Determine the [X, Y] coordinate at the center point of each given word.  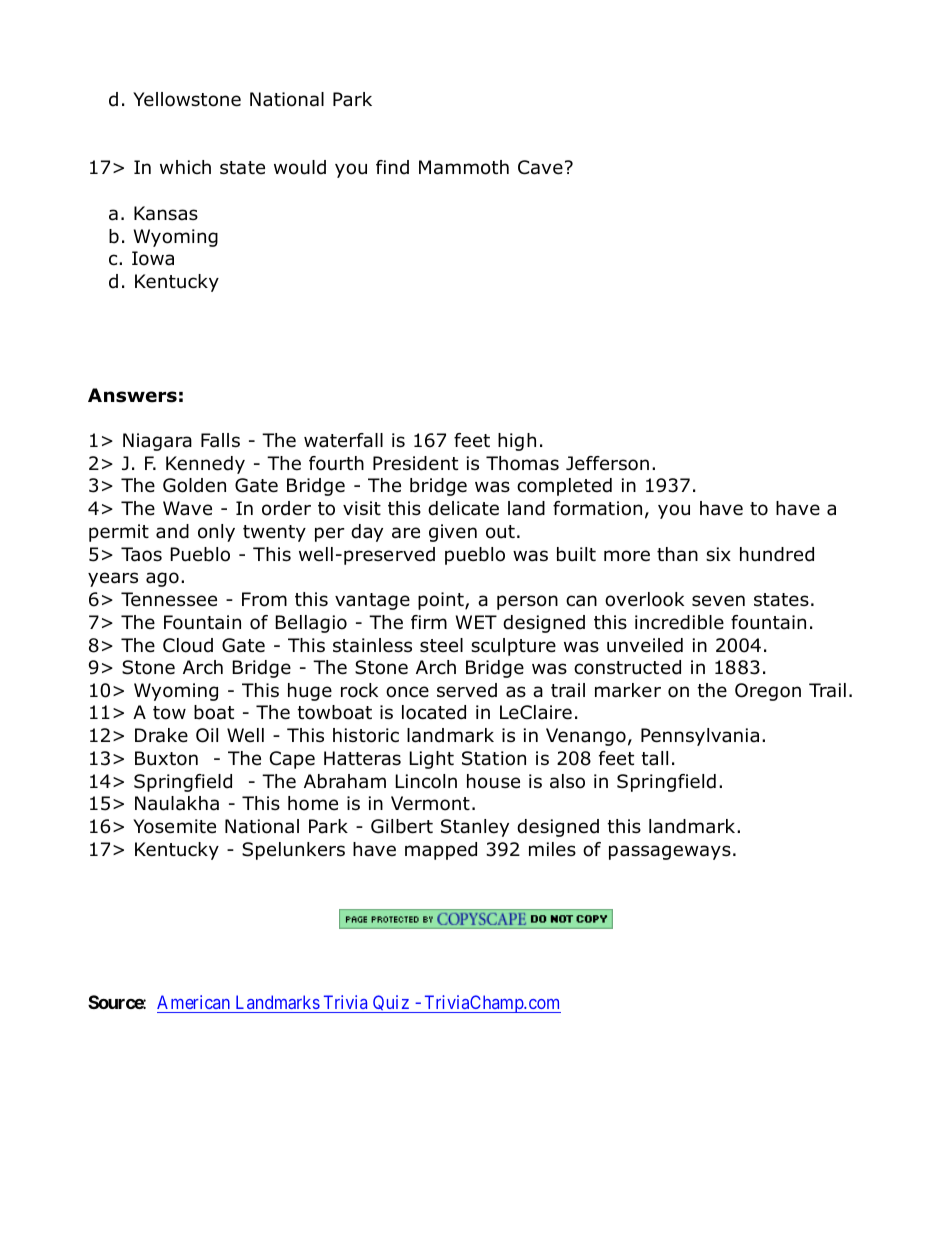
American [193, 1002]
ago [162, 579]
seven [718, 601]
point [442, 601]
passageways [670, 852]
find [392, 167]
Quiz [391, 1004]
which [185, 167]
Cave [540, 167]
